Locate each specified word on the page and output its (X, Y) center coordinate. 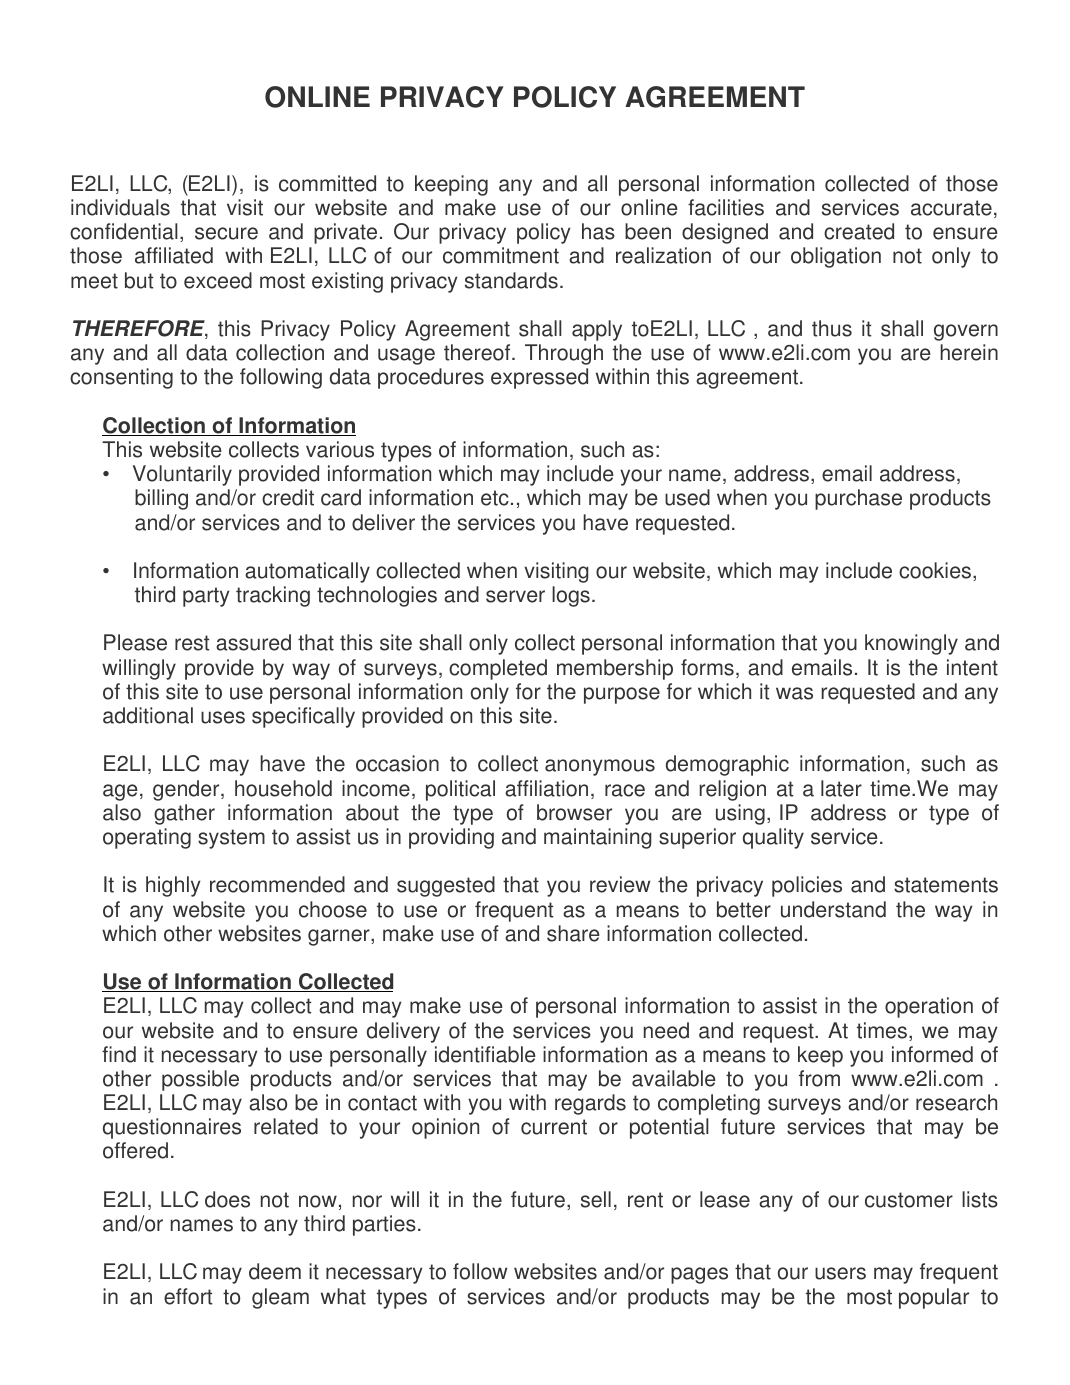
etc (495, 498)
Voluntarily (182, 475)
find (119, 1054)
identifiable (485, 1054)
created (859, 231)
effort (188, 1296)
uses (223, 717)
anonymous (600, 767)
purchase (858, 499)
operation (929, 1007)
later (841, 788)
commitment (501, 255)
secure (226, 233)
